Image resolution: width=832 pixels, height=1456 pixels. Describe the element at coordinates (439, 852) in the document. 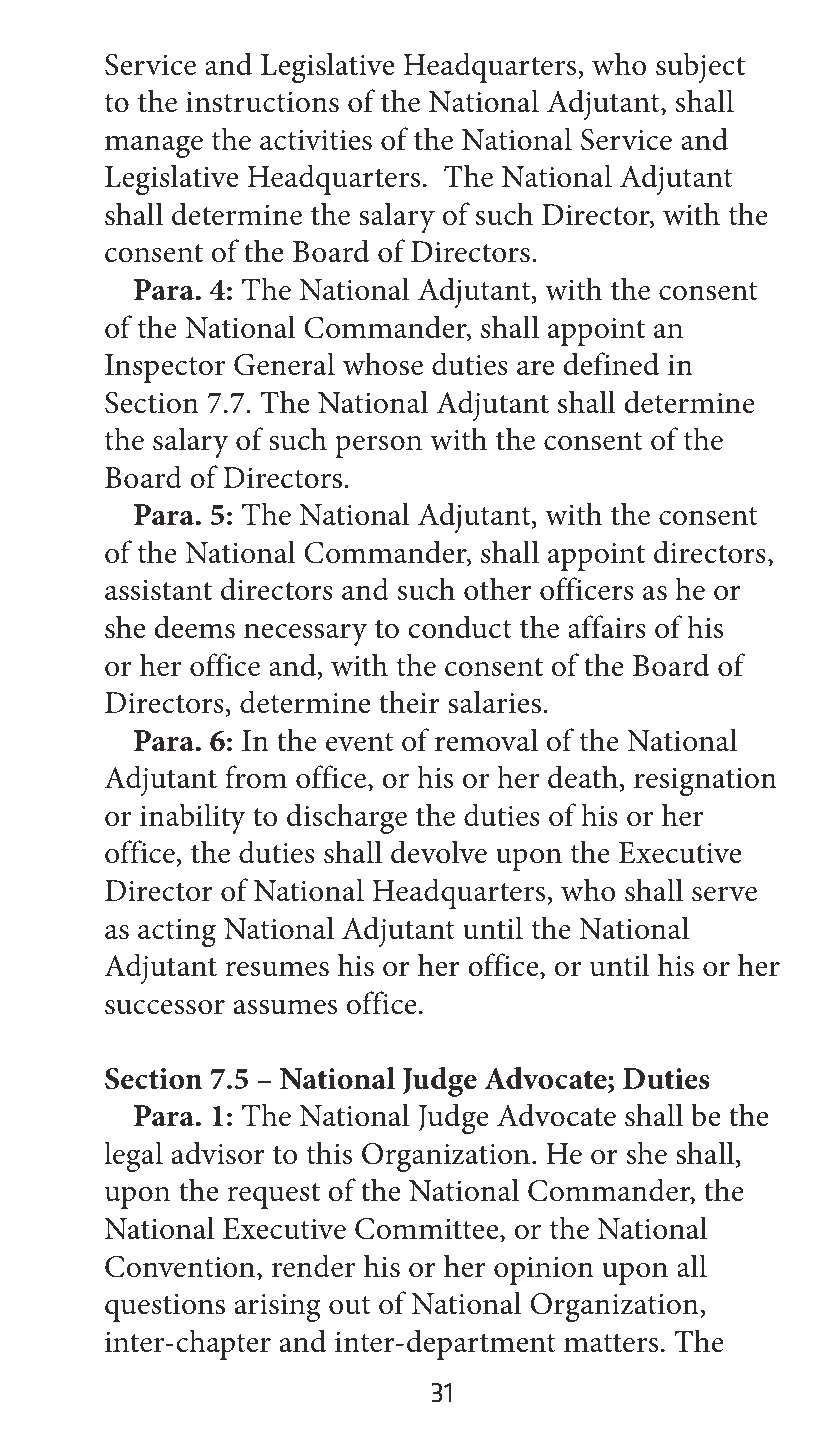

I see `devolve` at that location.
